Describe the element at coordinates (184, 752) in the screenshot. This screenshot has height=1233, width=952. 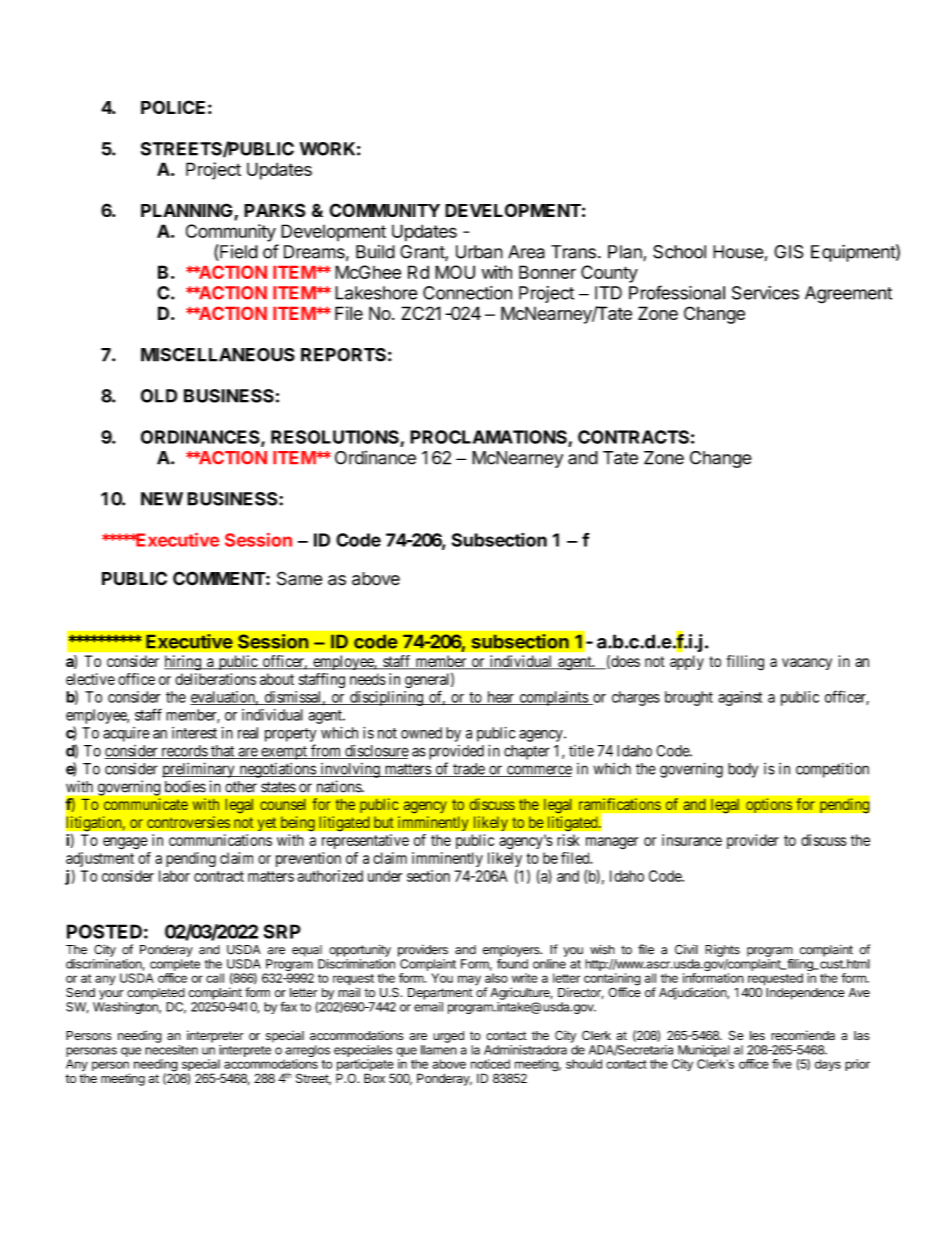
I see `records` at that location.
